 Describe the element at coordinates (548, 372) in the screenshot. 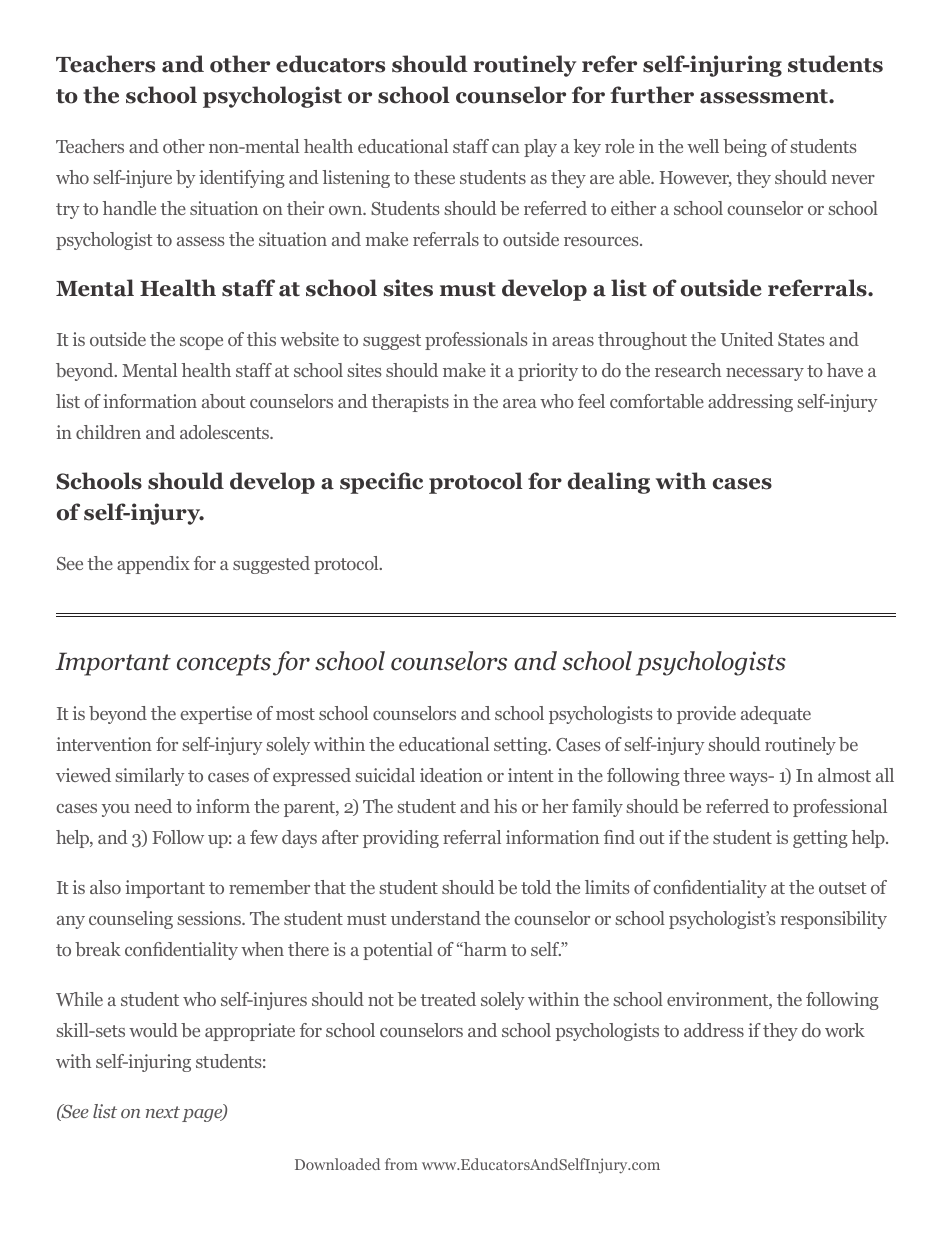

I see `priority` at that location.
